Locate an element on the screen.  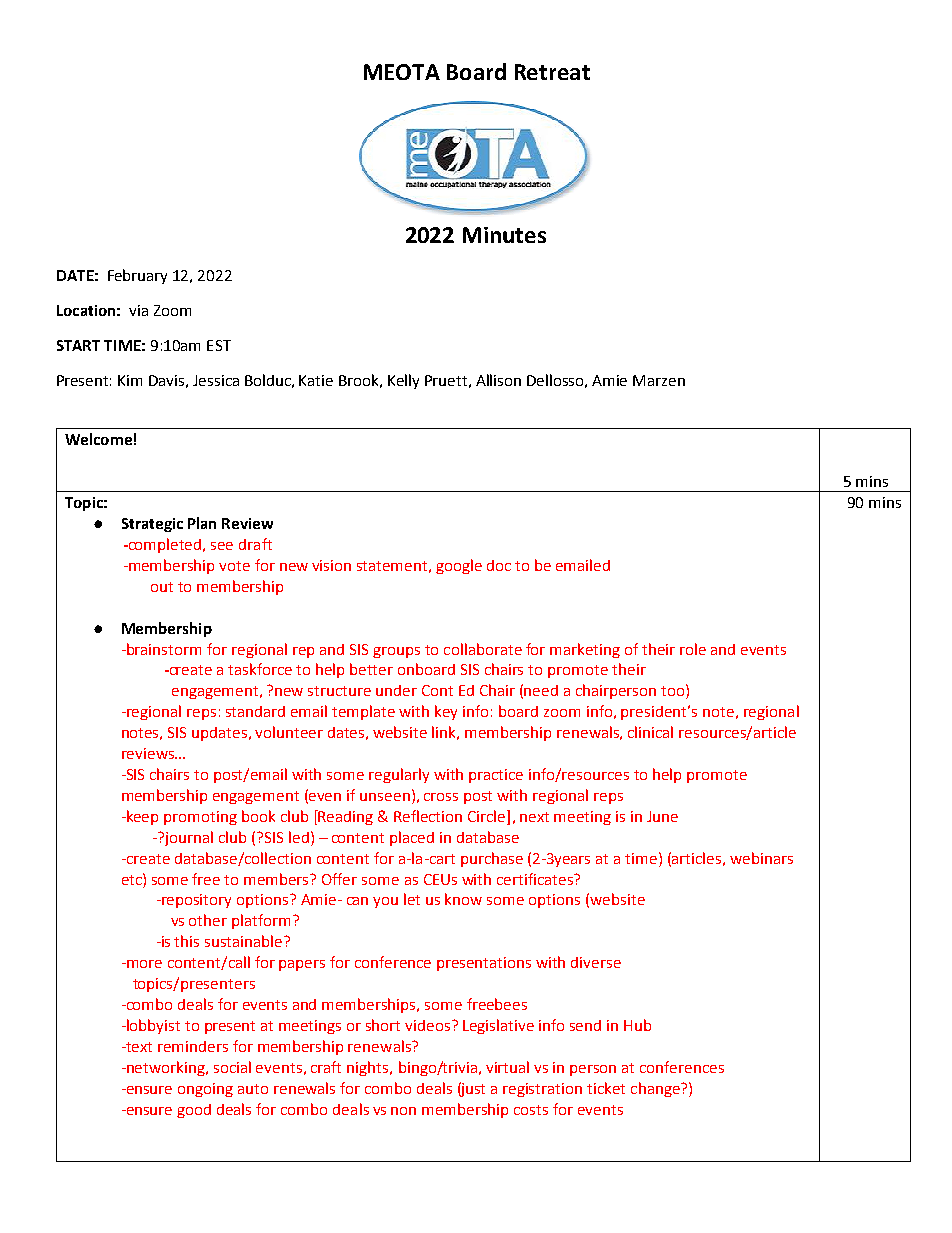
Retreat is located at coordinates (552, 72).
